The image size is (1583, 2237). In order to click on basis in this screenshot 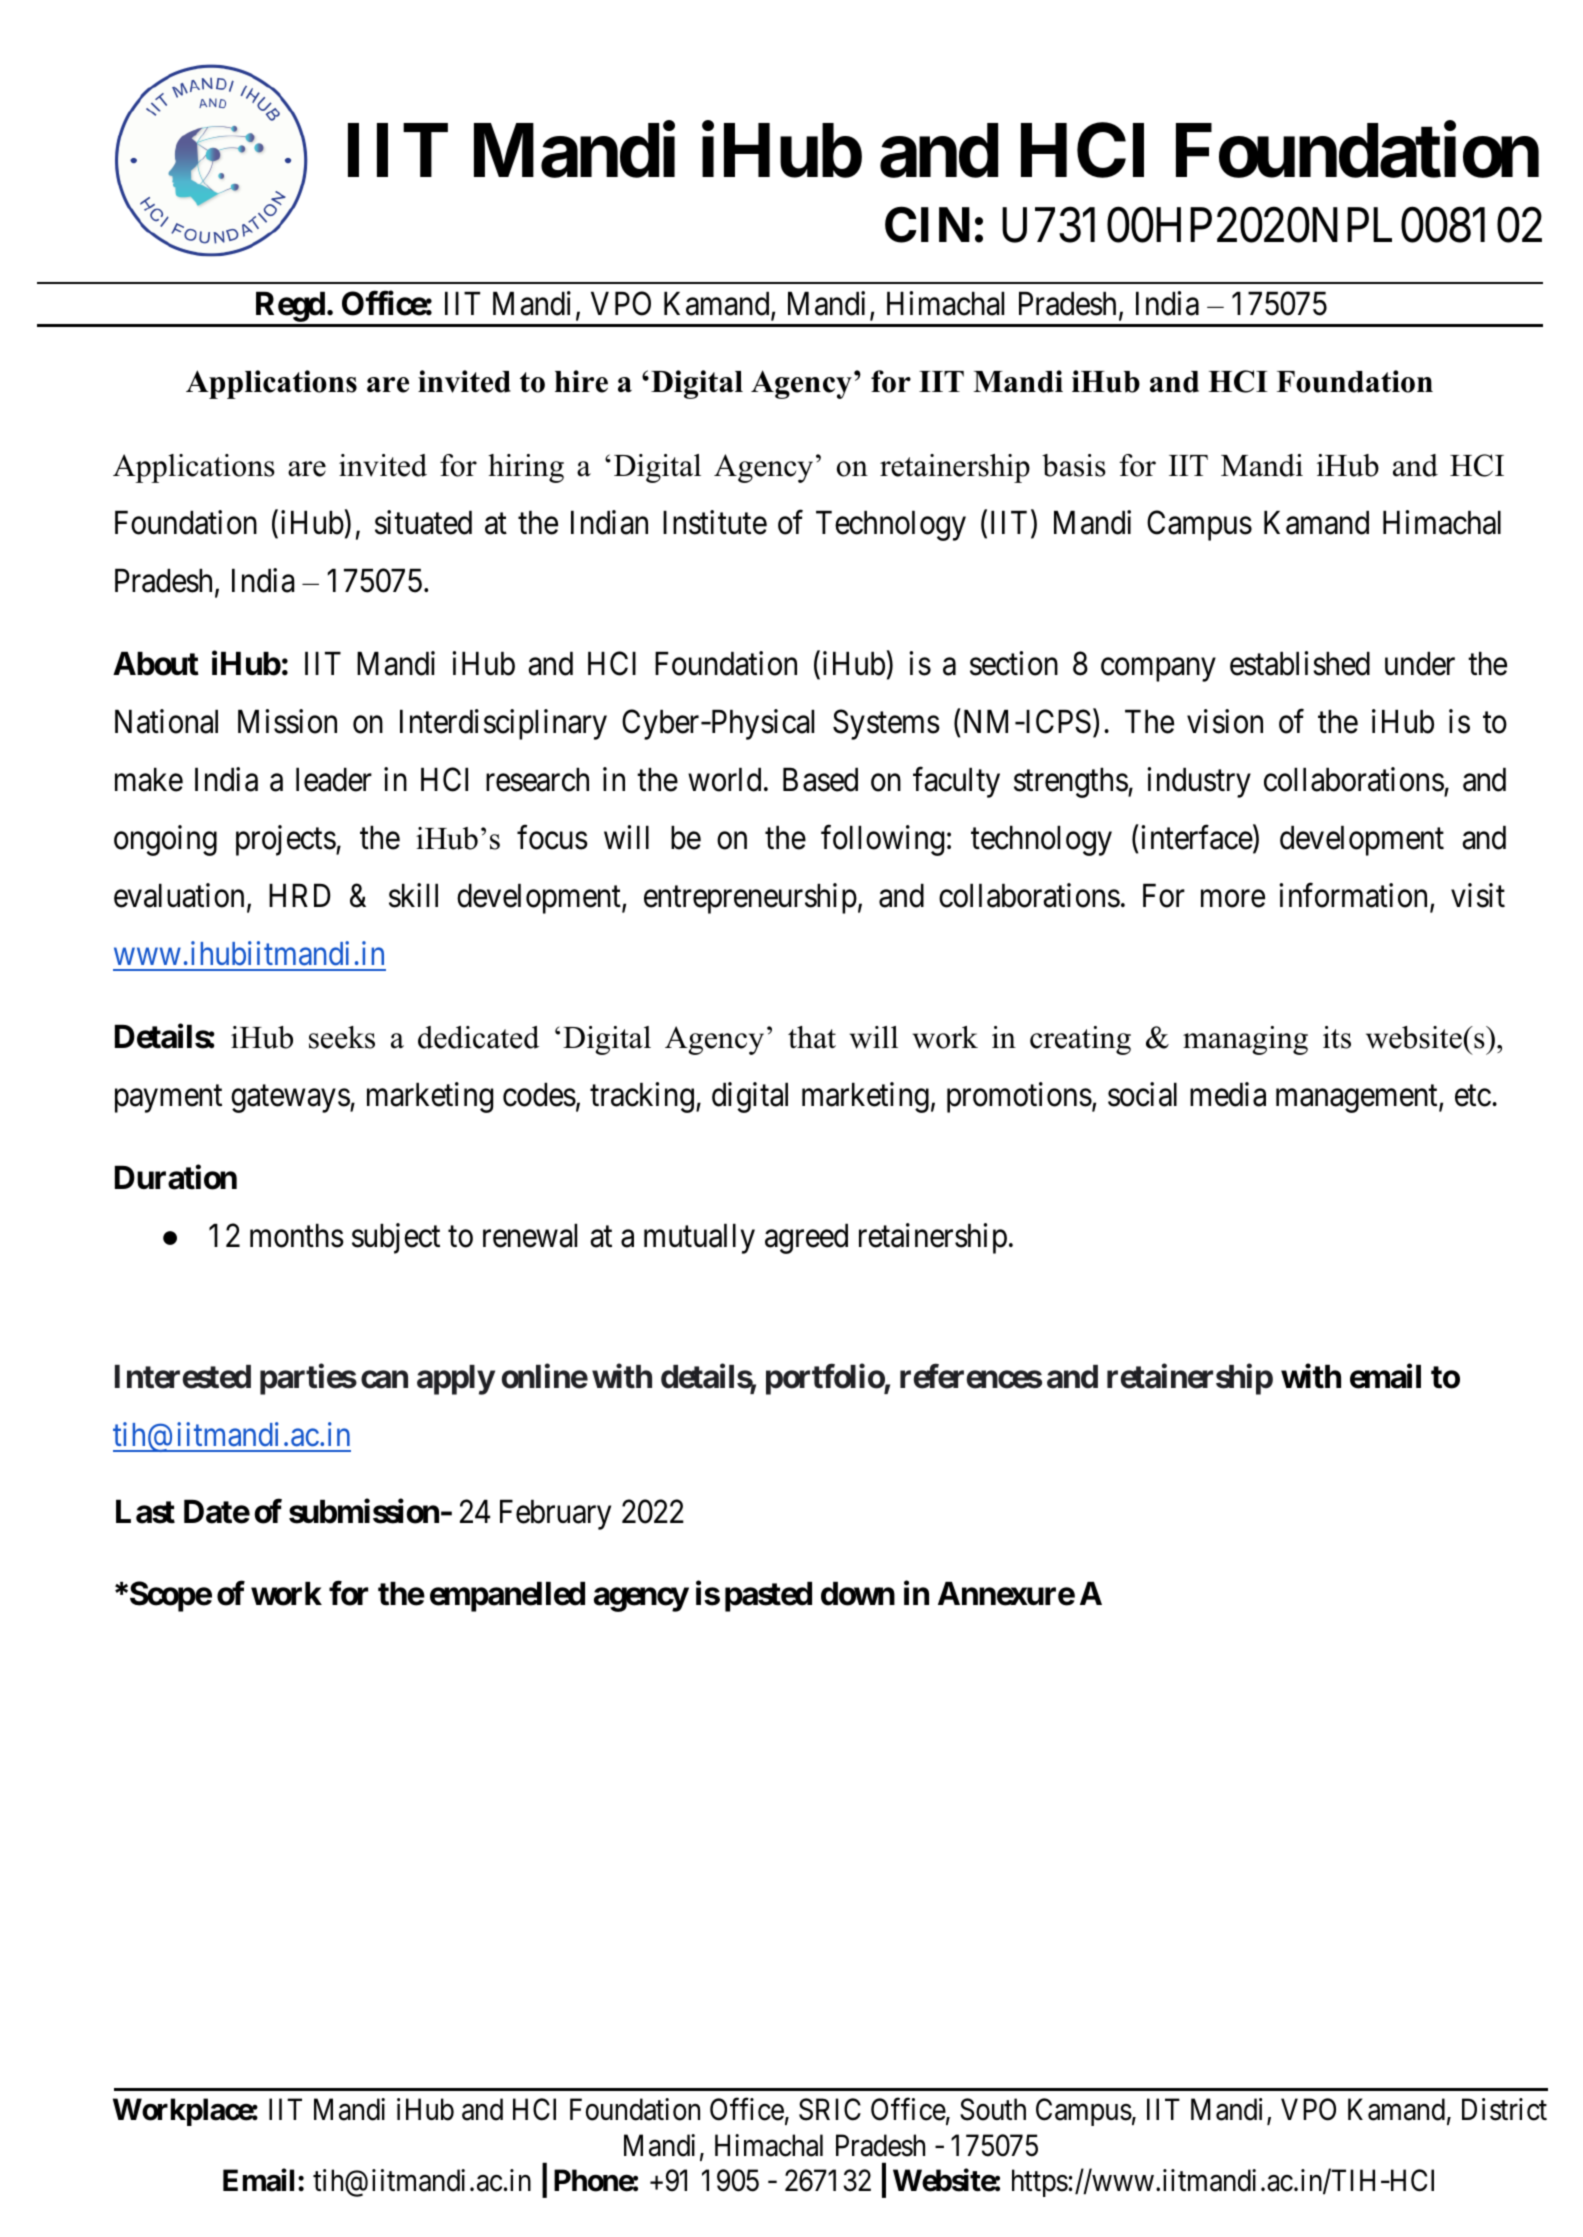, I will do `click(1074, 465)`.
